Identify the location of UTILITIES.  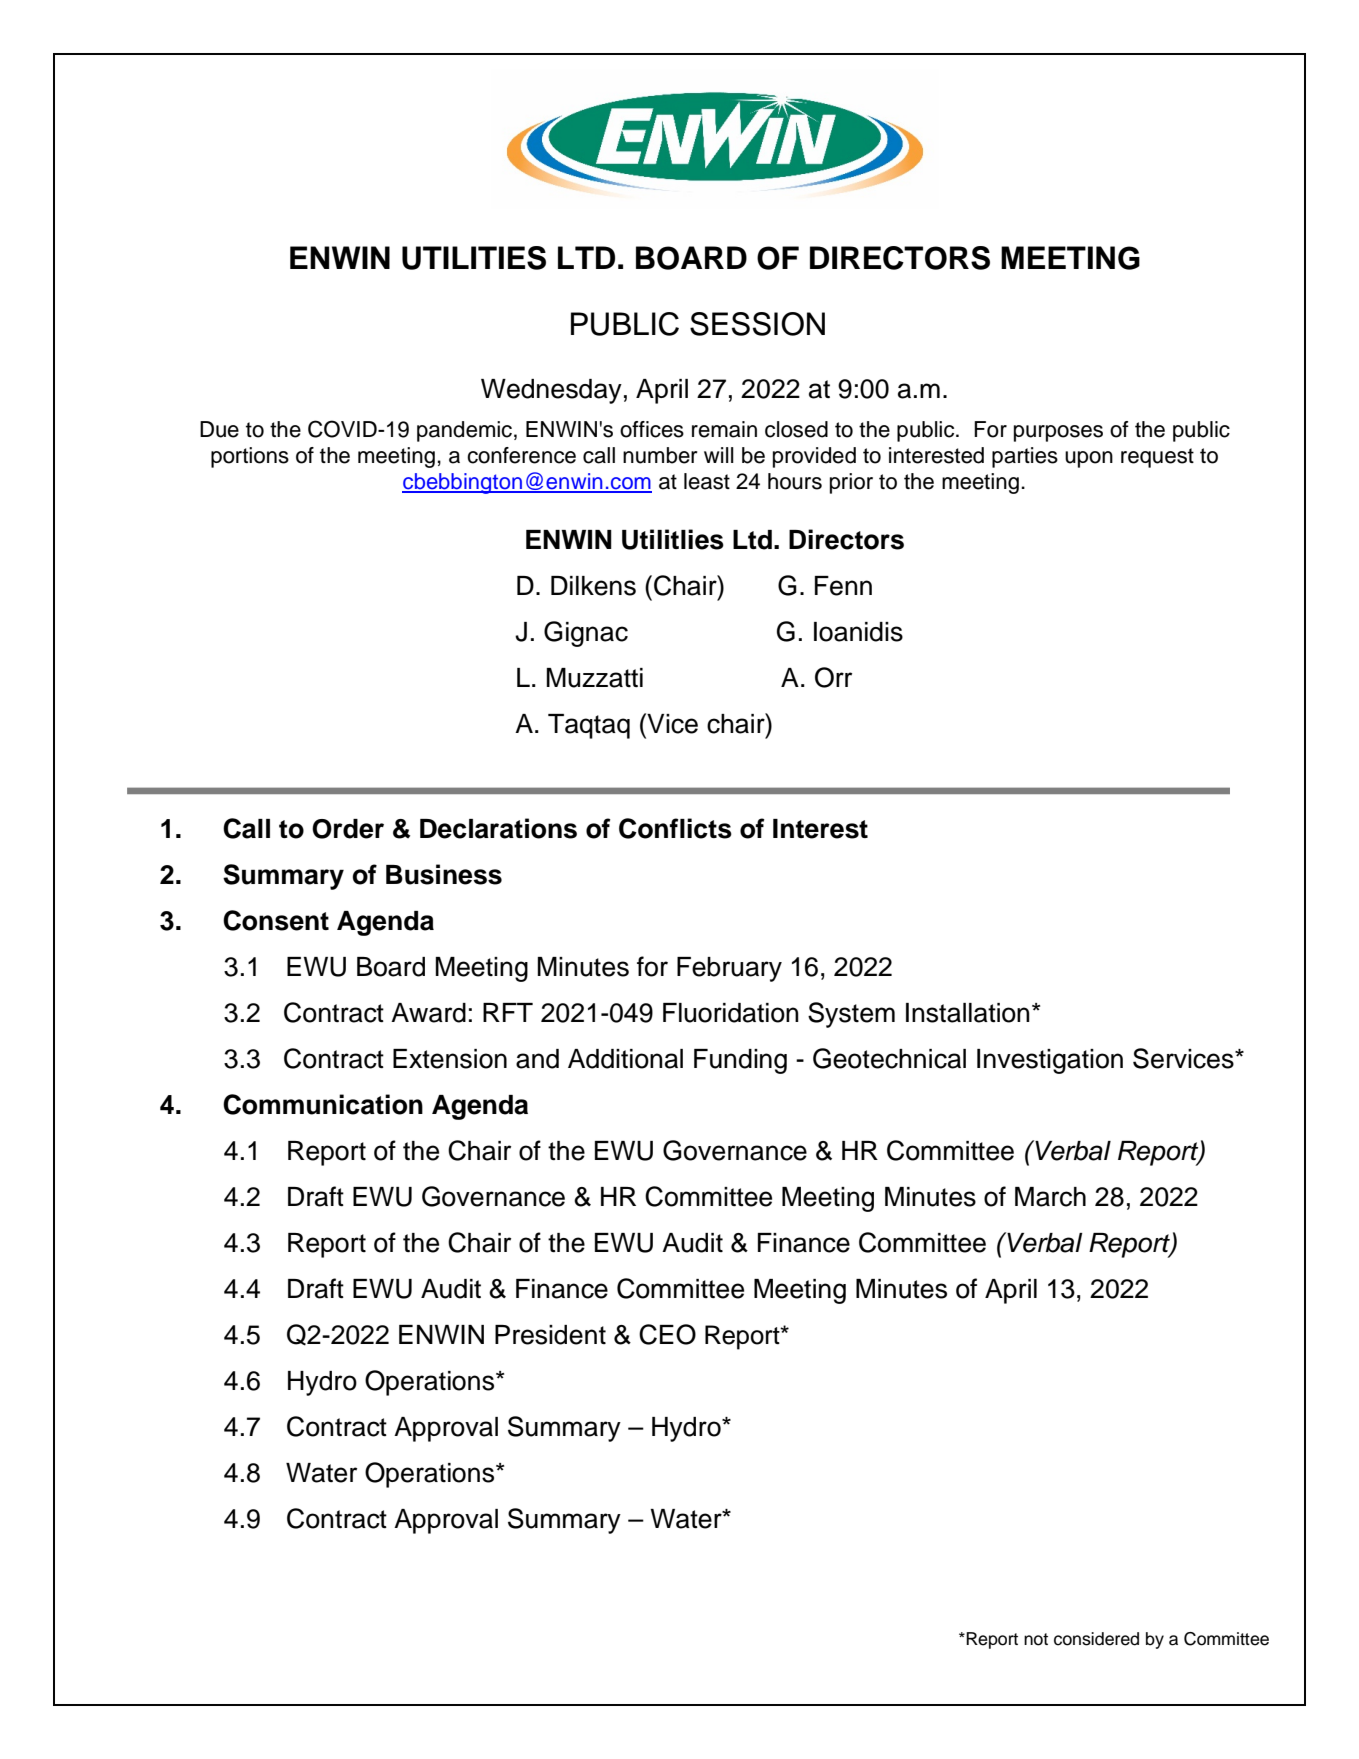
(474, 258).
